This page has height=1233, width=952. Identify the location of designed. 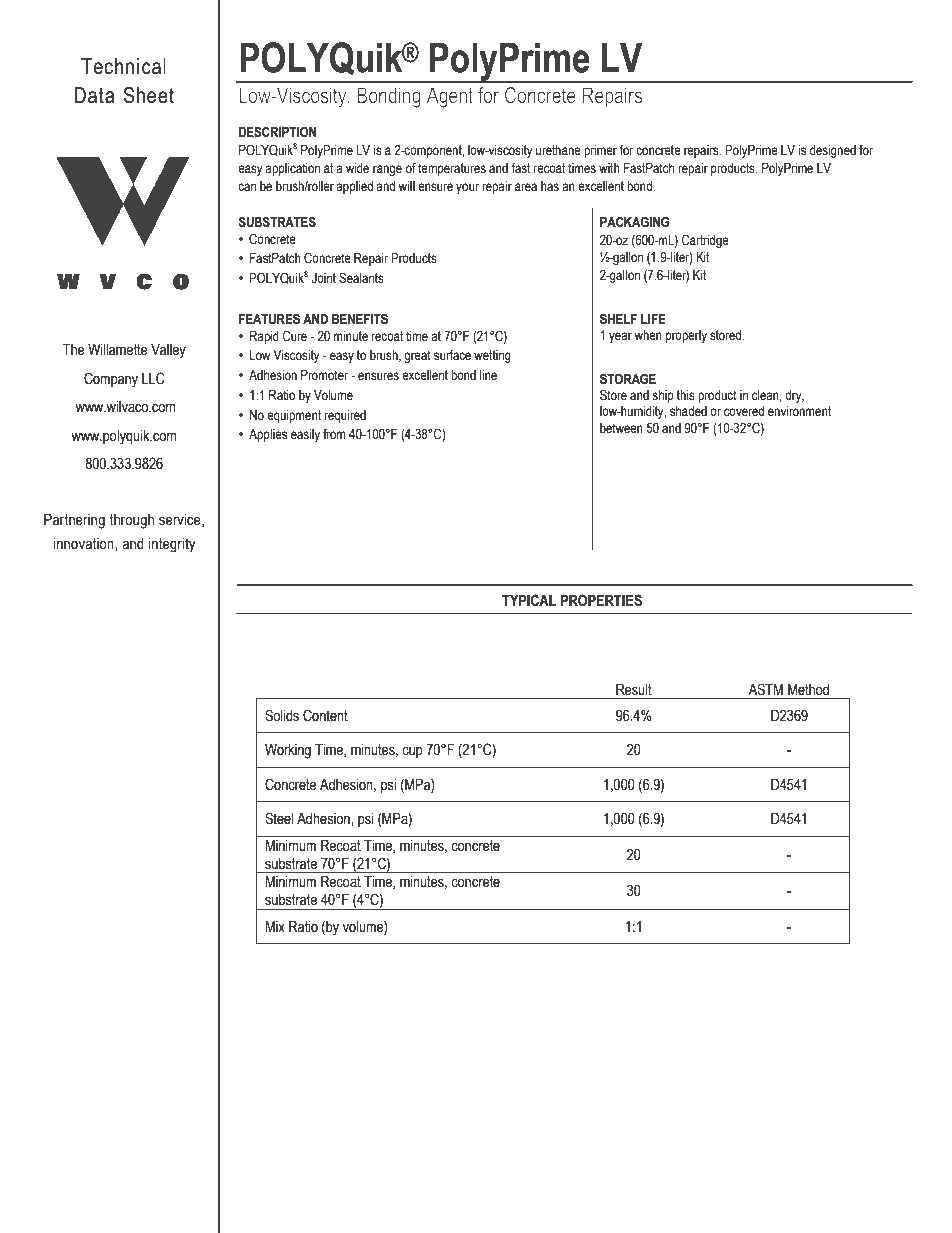
(833, 151).
